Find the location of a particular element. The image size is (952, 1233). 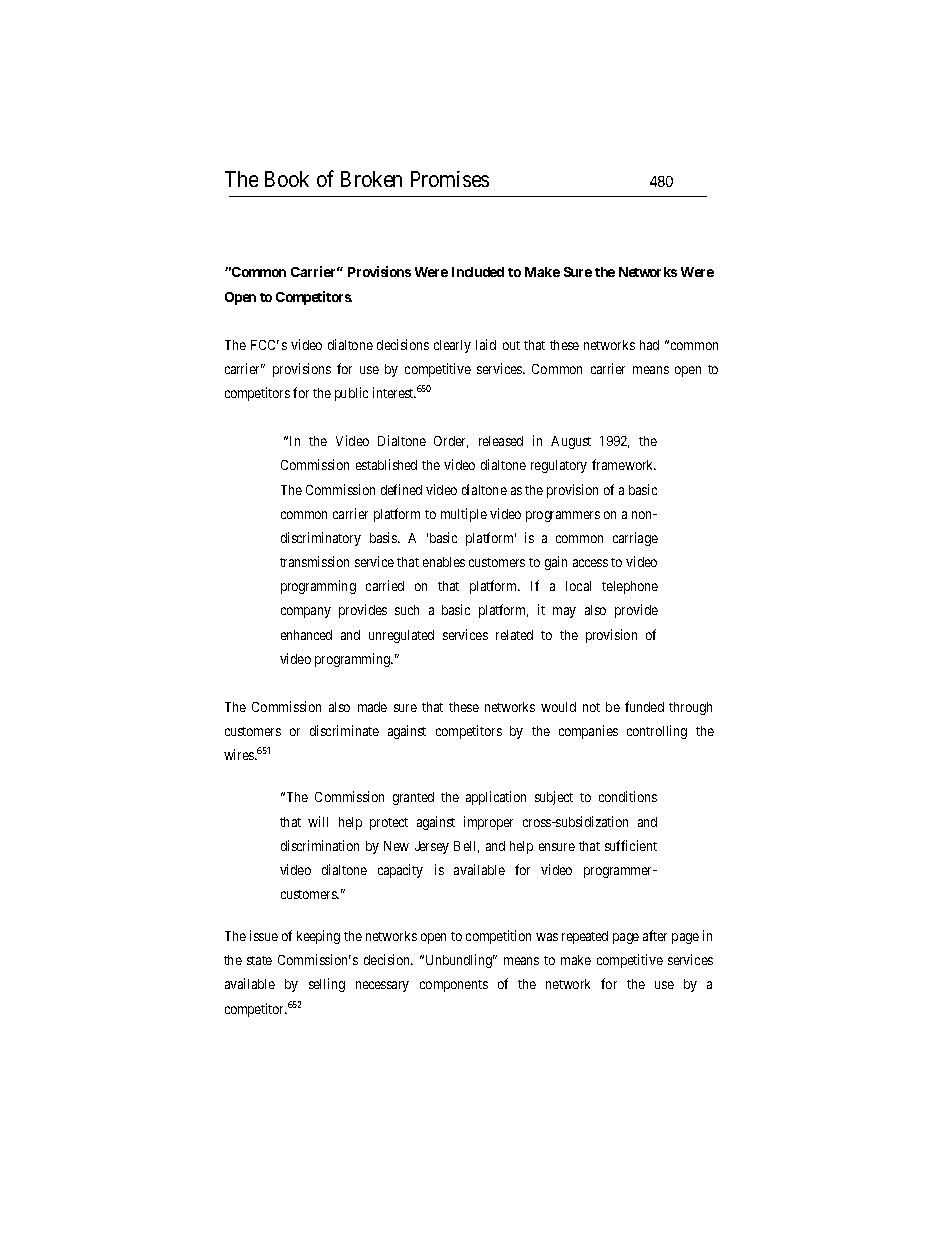

had is located at coordinates (649, 345).
